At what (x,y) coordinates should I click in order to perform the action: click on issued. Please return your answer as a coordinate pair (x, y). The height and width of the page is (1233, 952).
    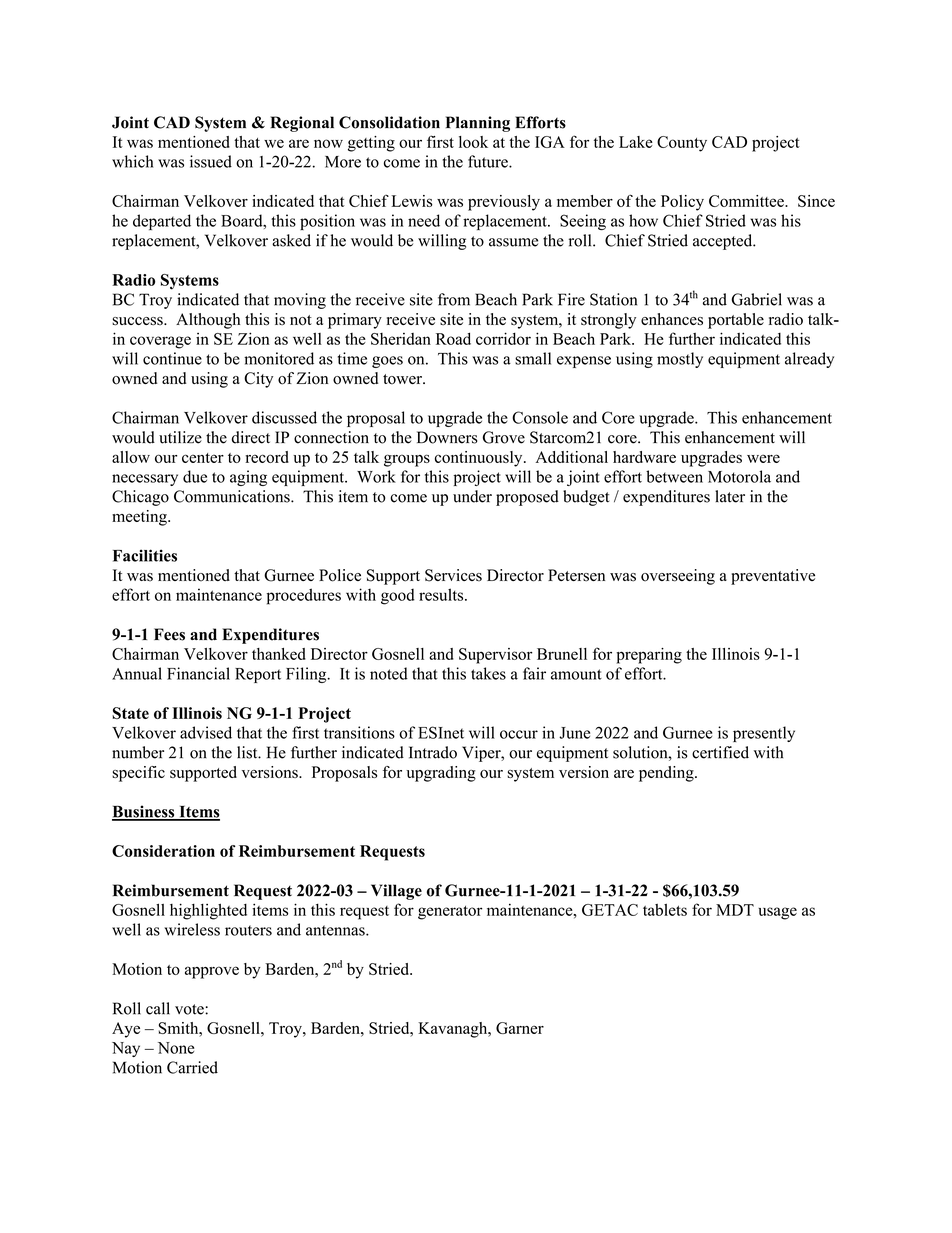
    Looking at the image, I should click on (211, 161).
